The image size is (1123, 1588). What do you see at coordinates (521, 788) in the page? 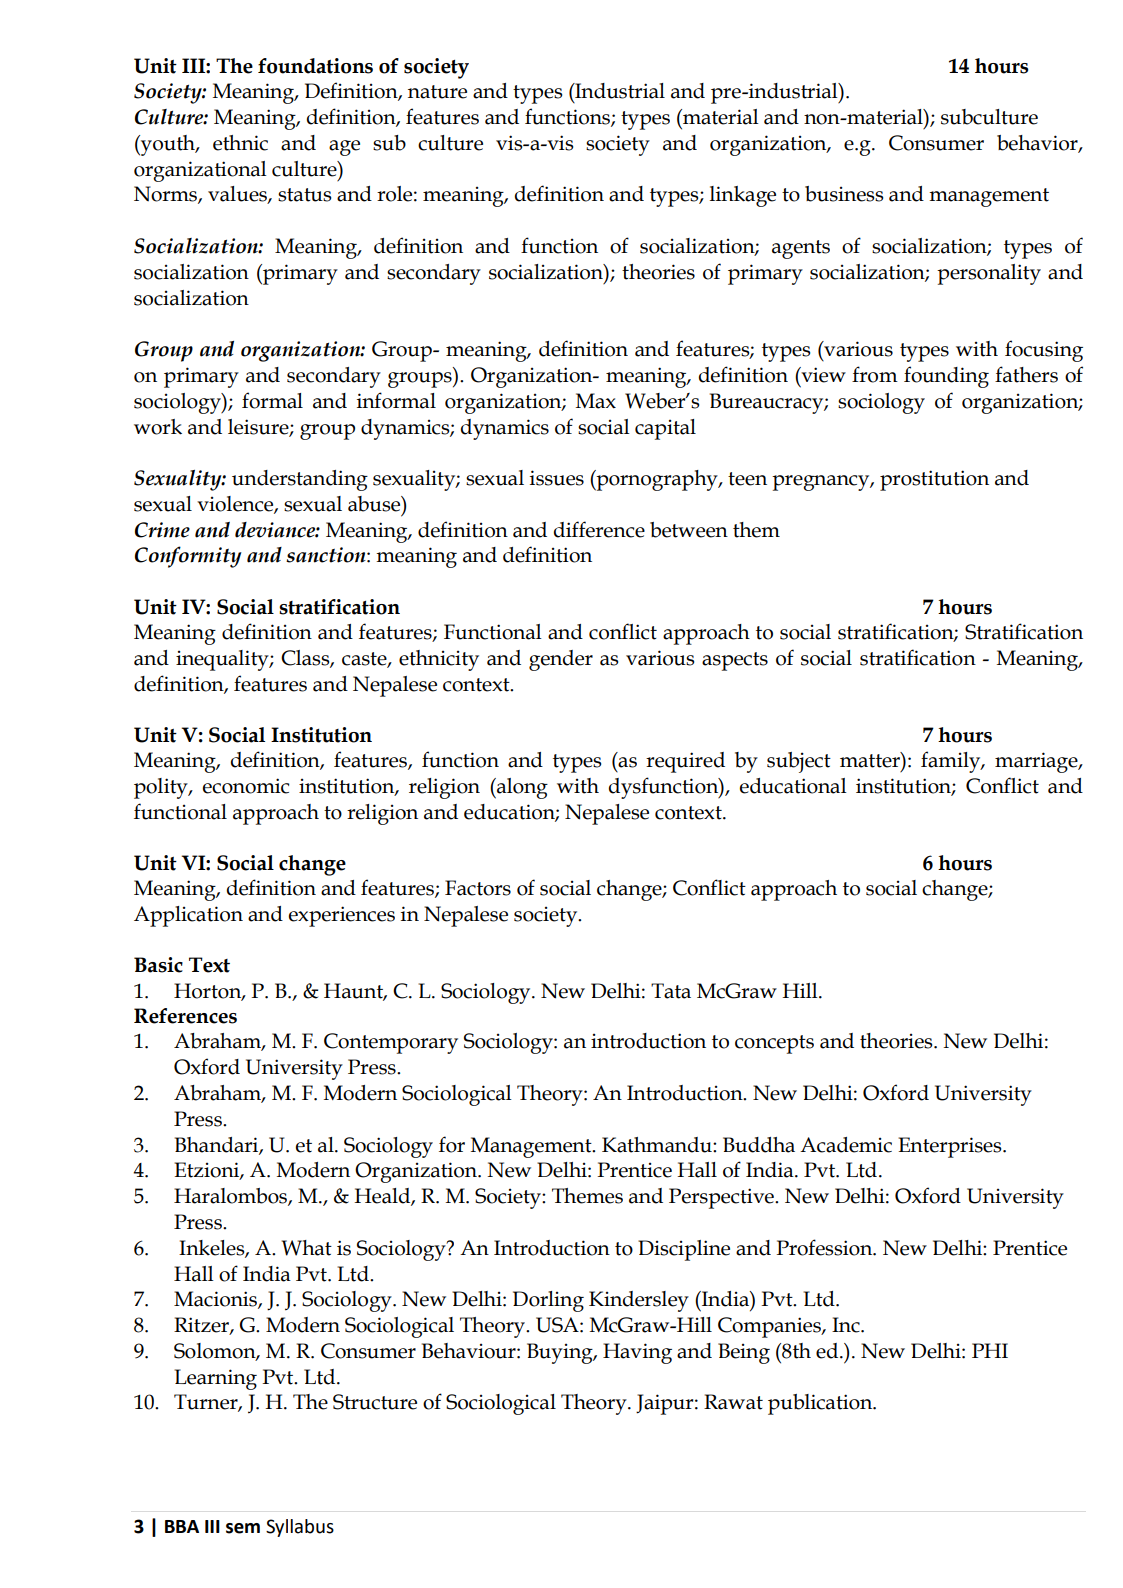
I see `along` at bounding box center [521, 788].
